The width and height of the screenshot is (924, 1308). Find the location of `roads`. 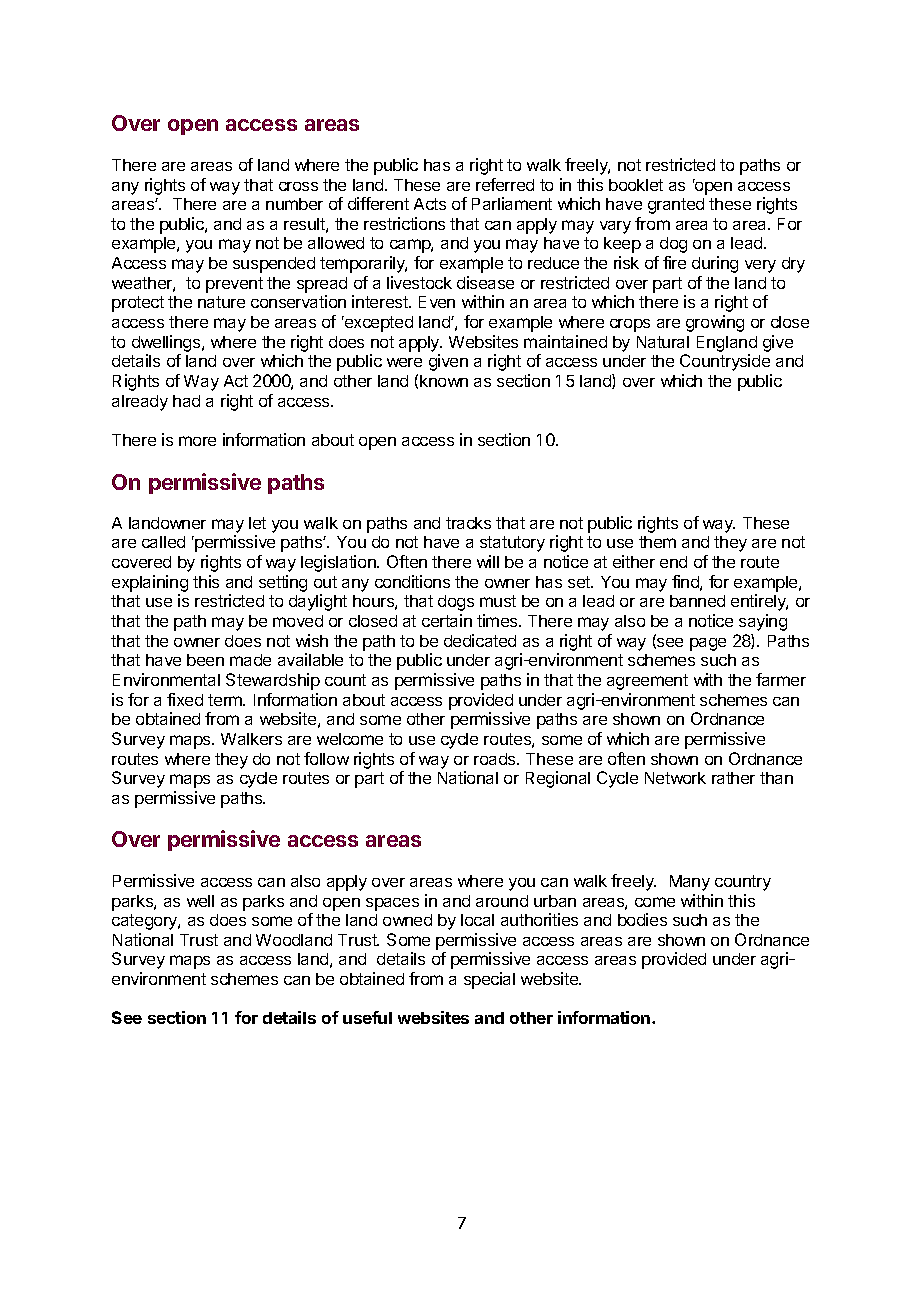

roads is located at coordinates (496, 759).
